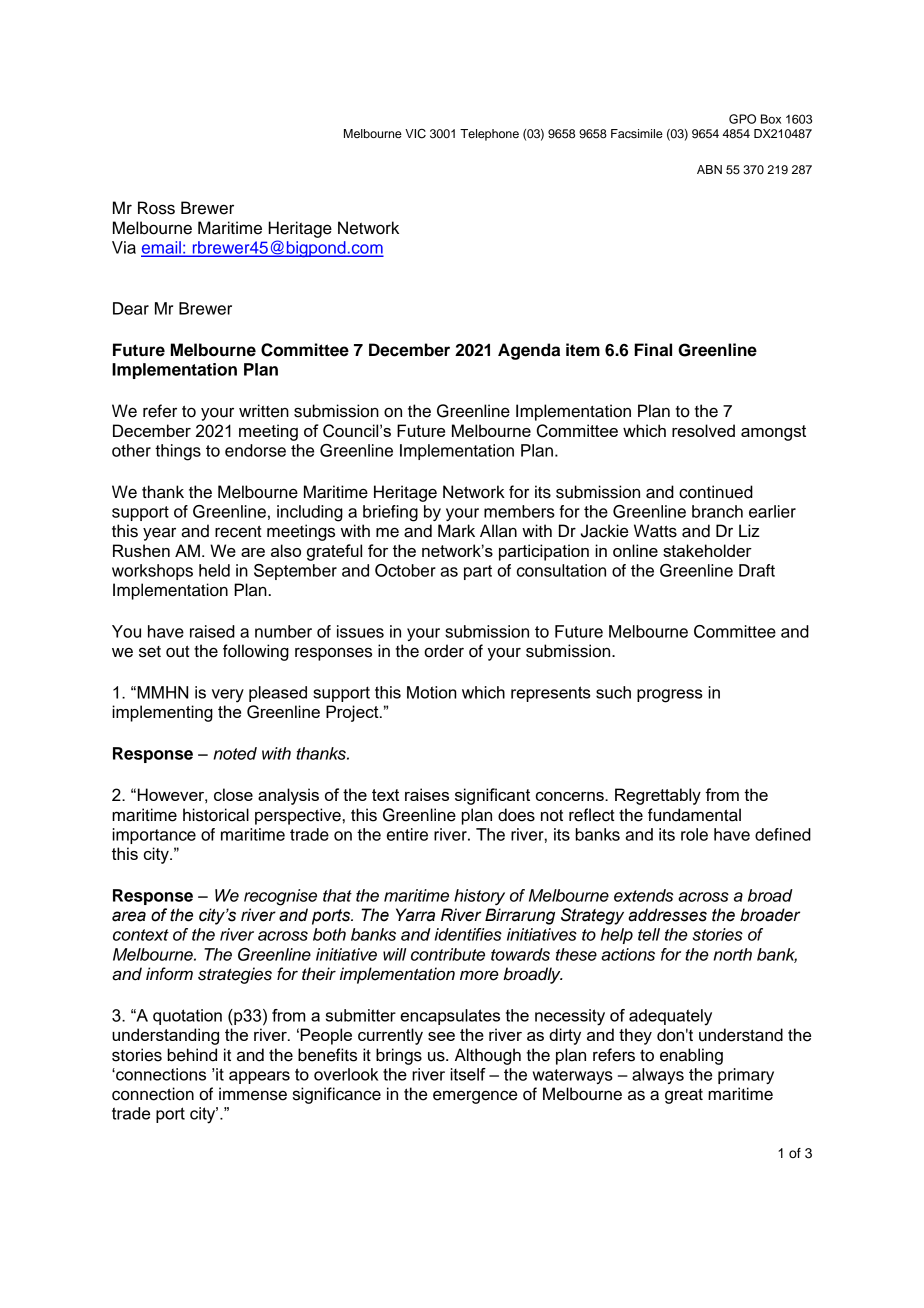 This image has width=924, height=1308. What do you see at coordinates (264, 411) in the image?
I see `written` at bounding box center [264, 411].
